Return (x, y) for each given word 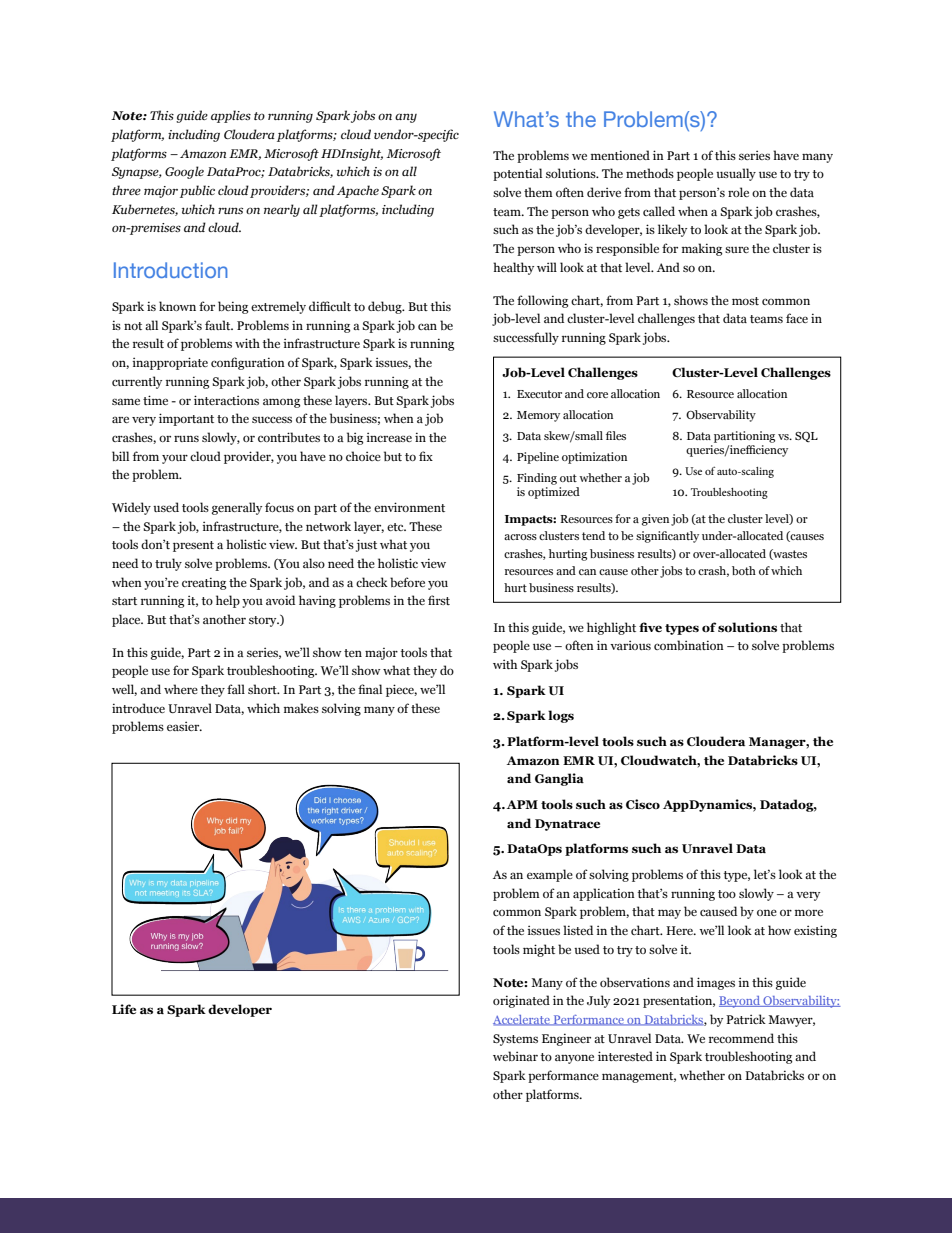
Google (184, 172)
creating (204, 583)
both (744, 570)
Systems (515, 1040)
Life (124, 1009)
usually (736, 174)
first (439, 600)
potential (517, 174)
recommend (741, 1038)
